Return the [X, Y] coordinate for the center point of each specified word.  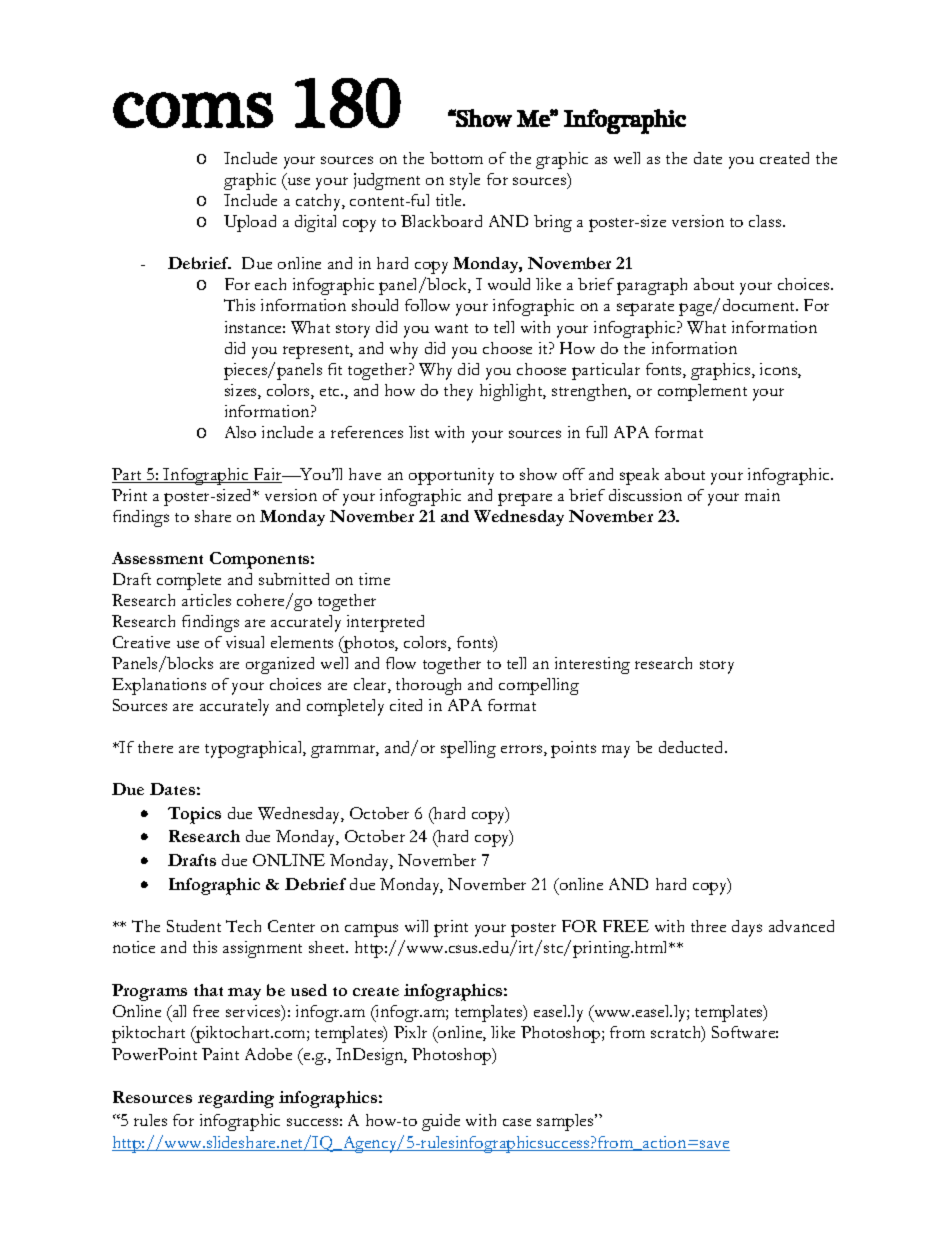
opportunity [451, 476]
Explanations [159, 686]
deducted [692, 747]
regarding [236, 1099]
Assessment [157, 558]
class [766, 221]
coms [193, 110]
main [762, 495]
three [708, 926]
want [451, 328]
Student [194, 926]
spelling [468, 749]
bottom [456, 158]
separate [645, 309]
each [270, 284]
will [416, 926]
